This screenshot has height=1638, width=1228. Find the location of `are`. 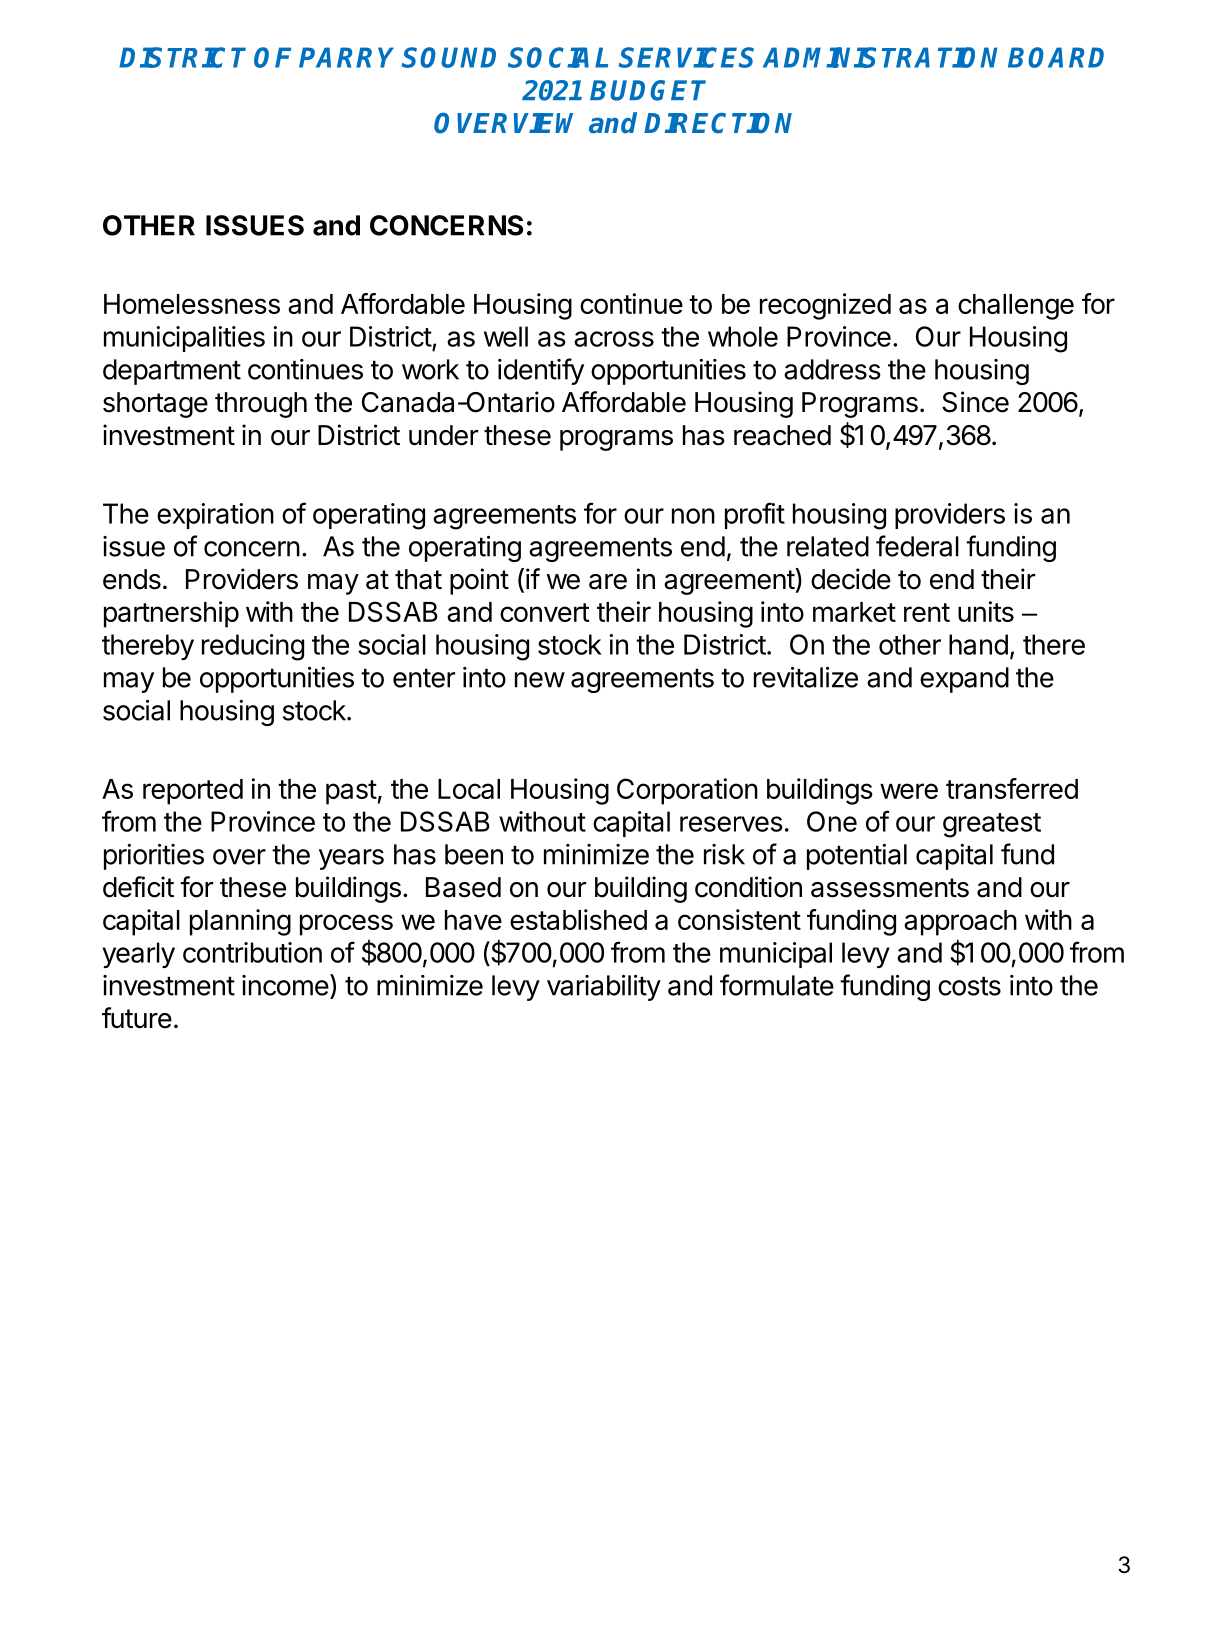

are is located at coordinates (608, 582).
